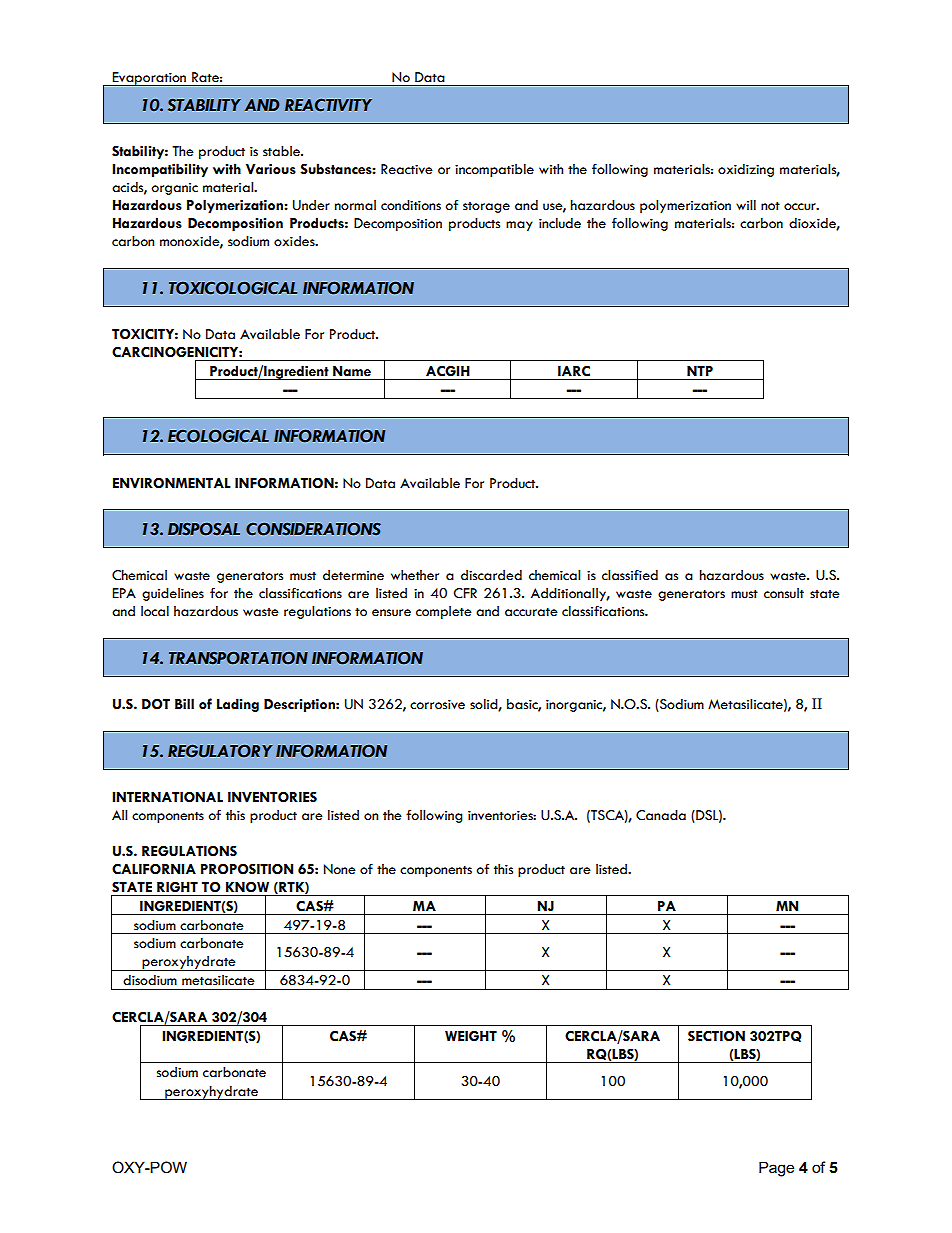 The width and height of the image is (952, 1233). I want to click on consult, so click(784, 593).
